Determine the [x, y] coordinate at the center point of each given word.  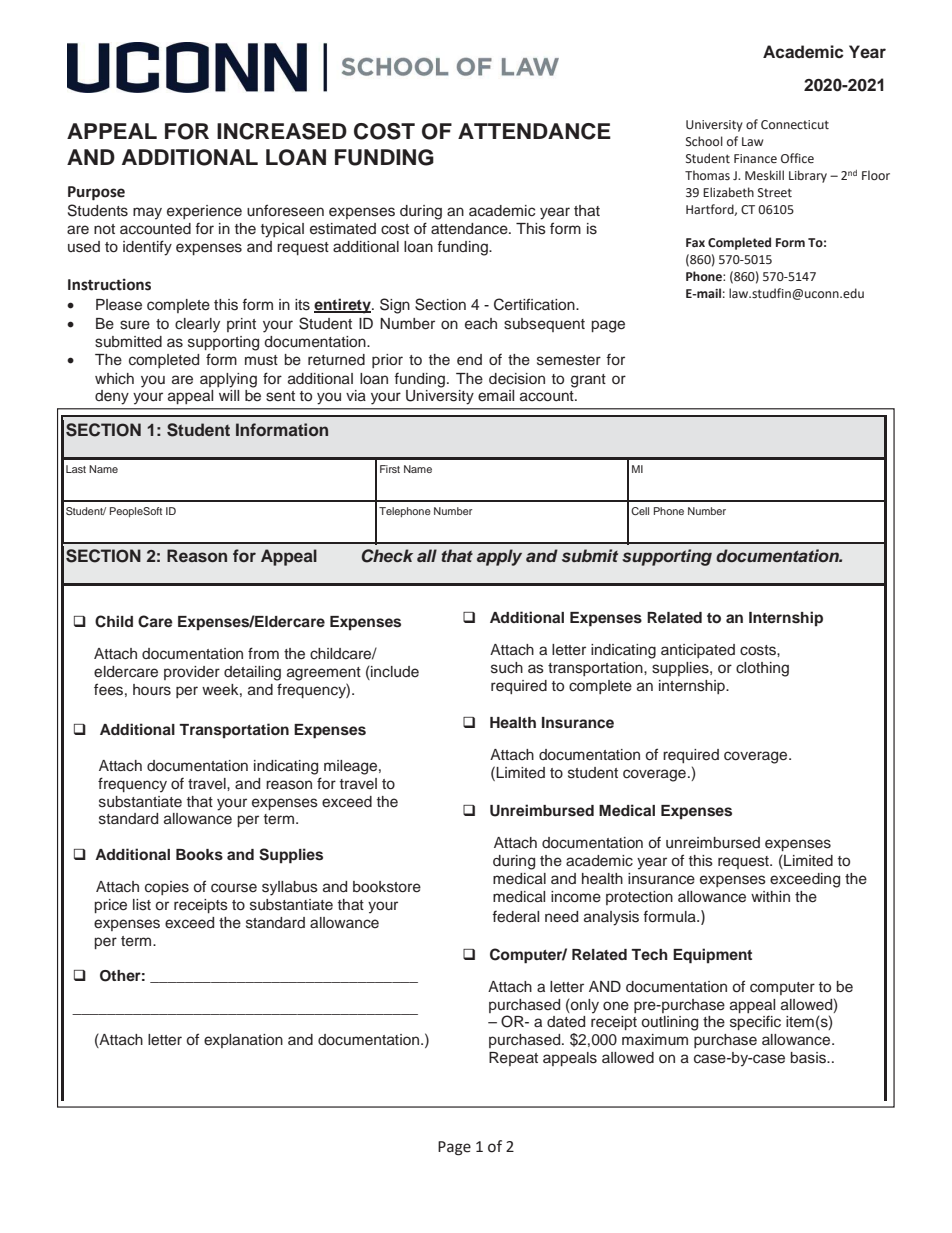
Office [797, 158]
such [507, 668]
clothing [762, 669]
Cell [640, 511]
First [390, 469]
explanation [243, 1041]
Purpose [96, 193]
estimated [343, 229]
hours [152, 690]
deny [112, 397]
